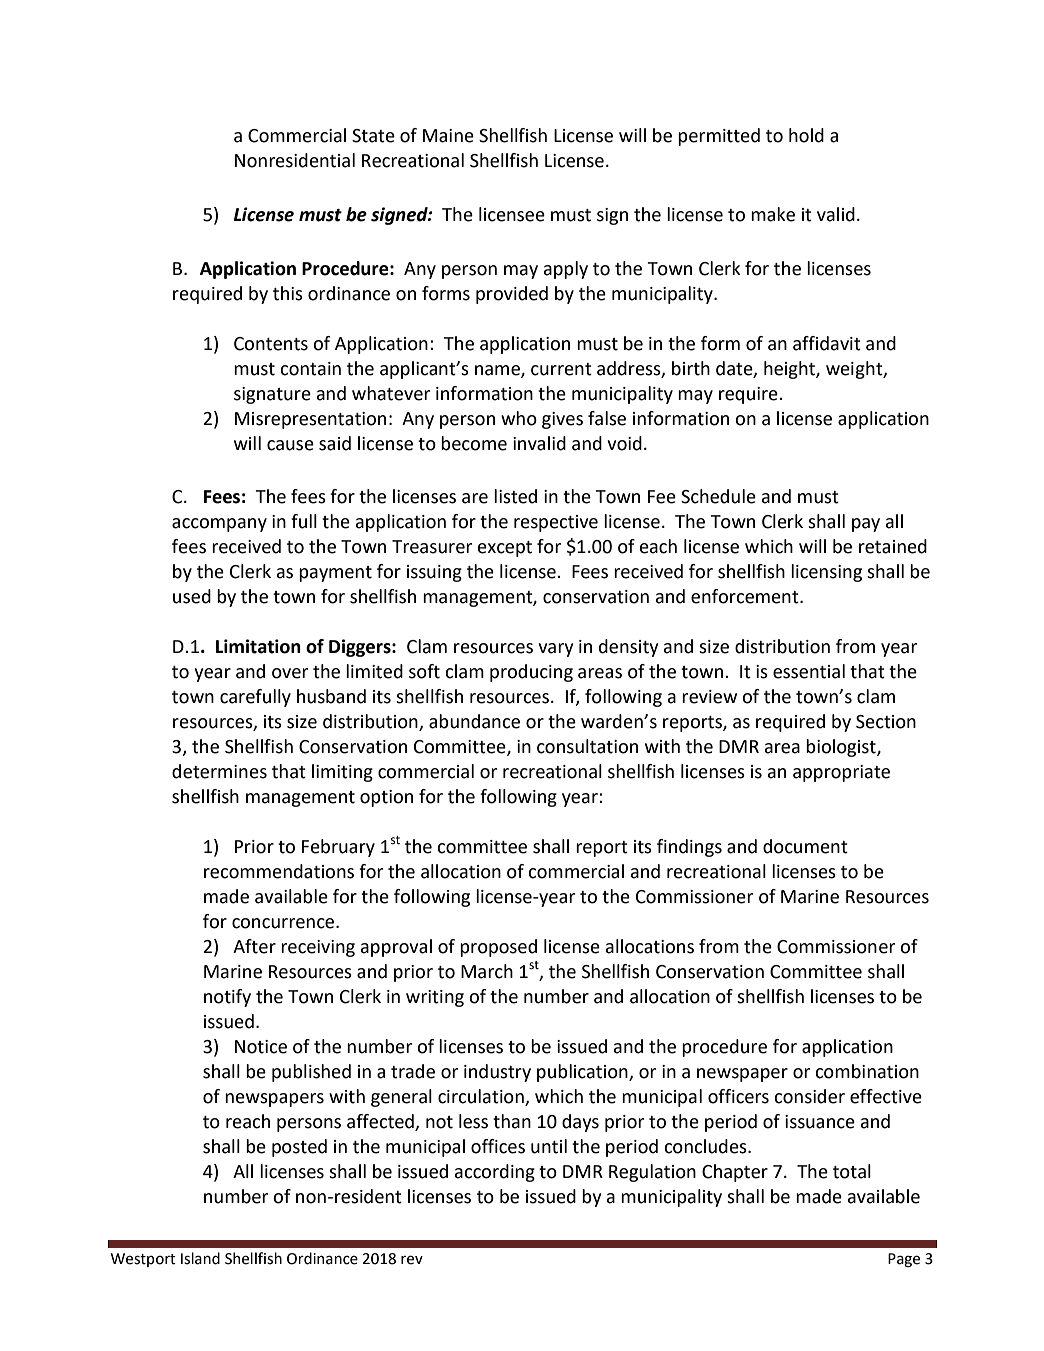 This page has width=1044, height=1351. What do you see at coordinates (219, 525) in the page?
I see `accompany` at bounding box center [219, 525].
